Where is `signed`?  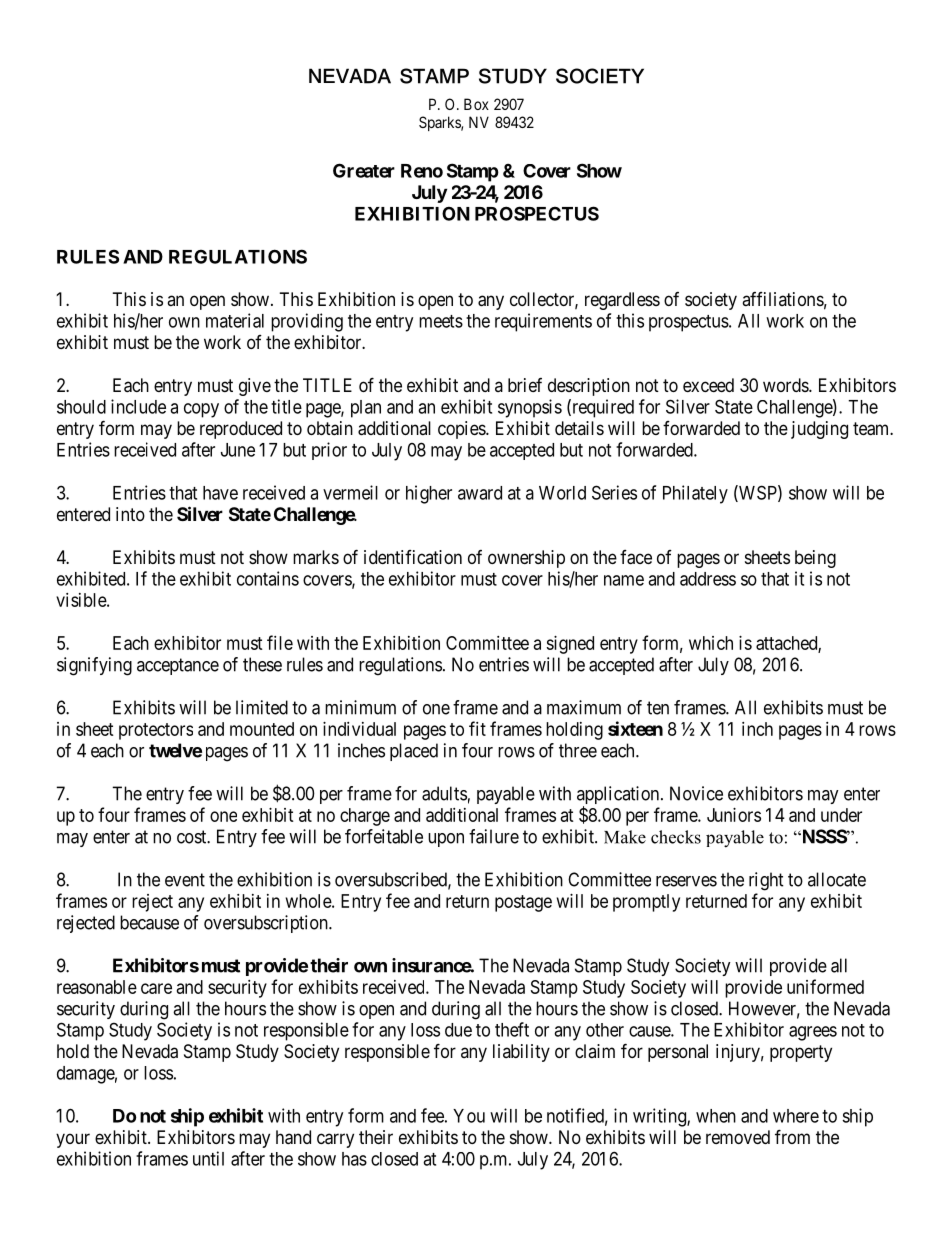
signed is located at coordinates (570, 645).
